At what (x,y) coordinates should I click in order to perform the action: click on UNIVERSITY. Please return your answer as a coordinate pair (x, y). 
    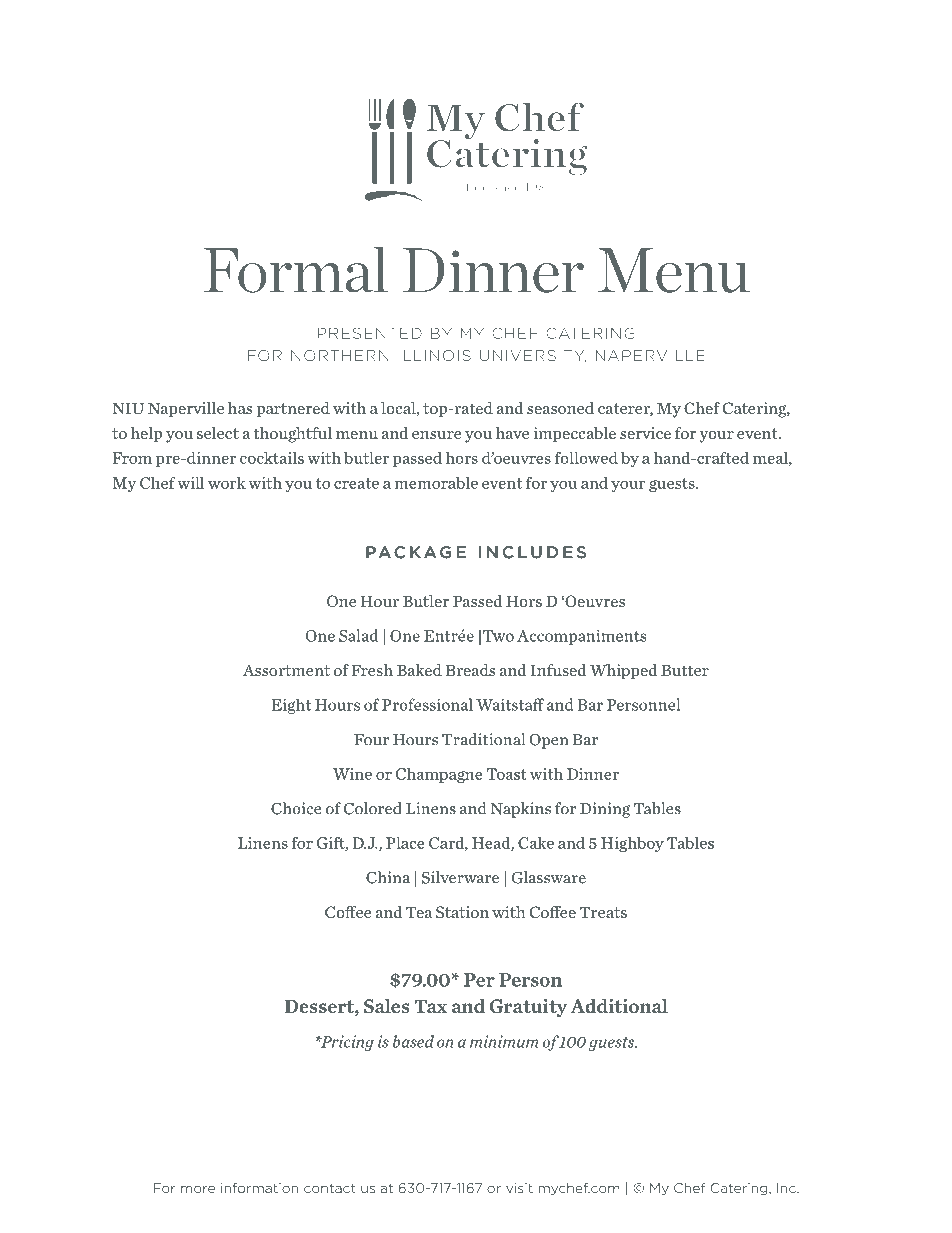
    Looking at the image, I should click on (533, 356).
